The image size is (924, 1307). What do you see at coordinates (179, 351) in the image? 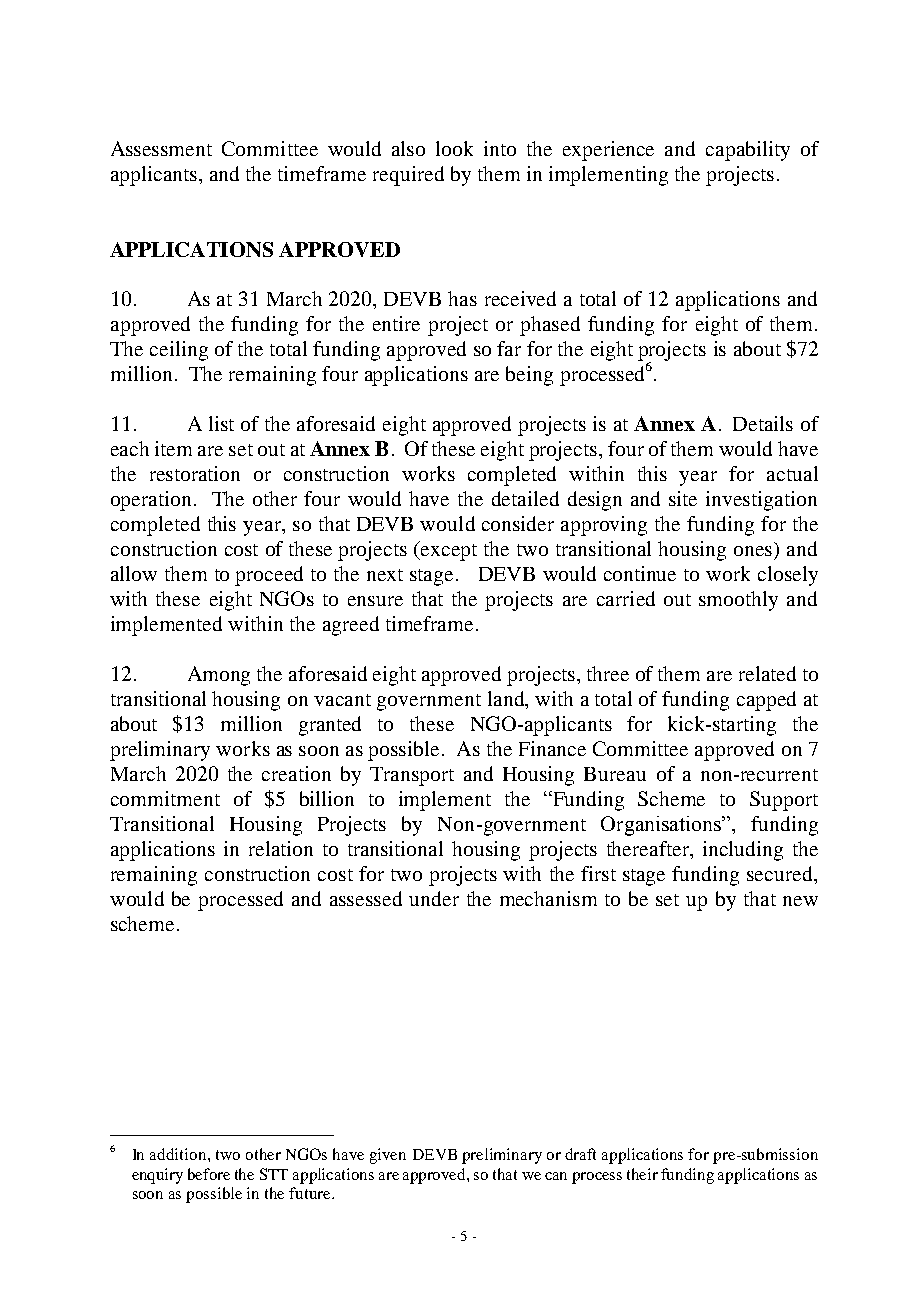
I see `ceiling` at bounding box center [179, 351].
